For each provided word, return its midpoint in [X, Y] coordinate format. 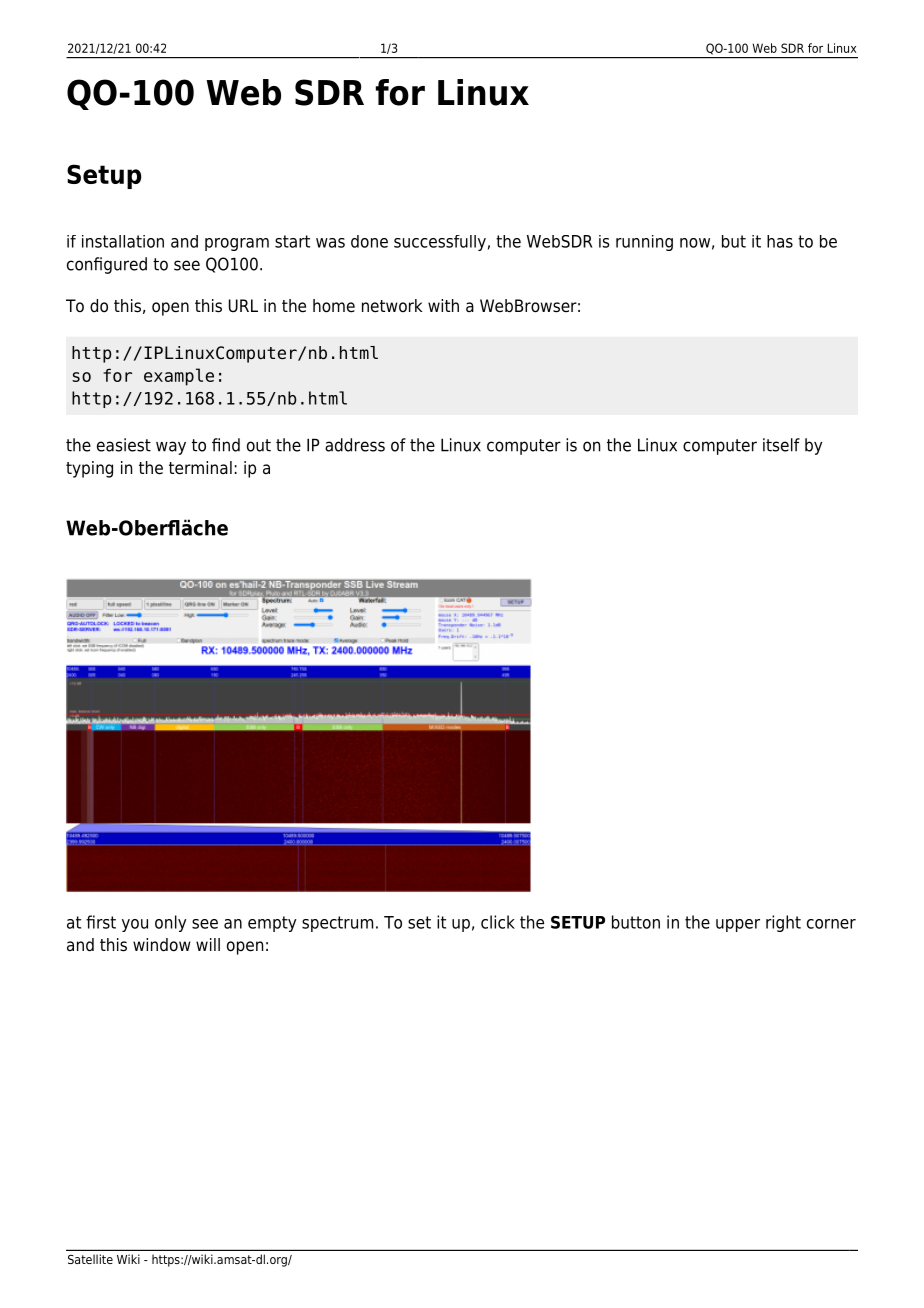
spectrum [337, 924]
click [498, 922]
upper [738, 925]
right [783, 923]
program [237, 244]
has [780, 241]
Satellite [90, 1259]
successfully [440, 243]
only [171, 923]
